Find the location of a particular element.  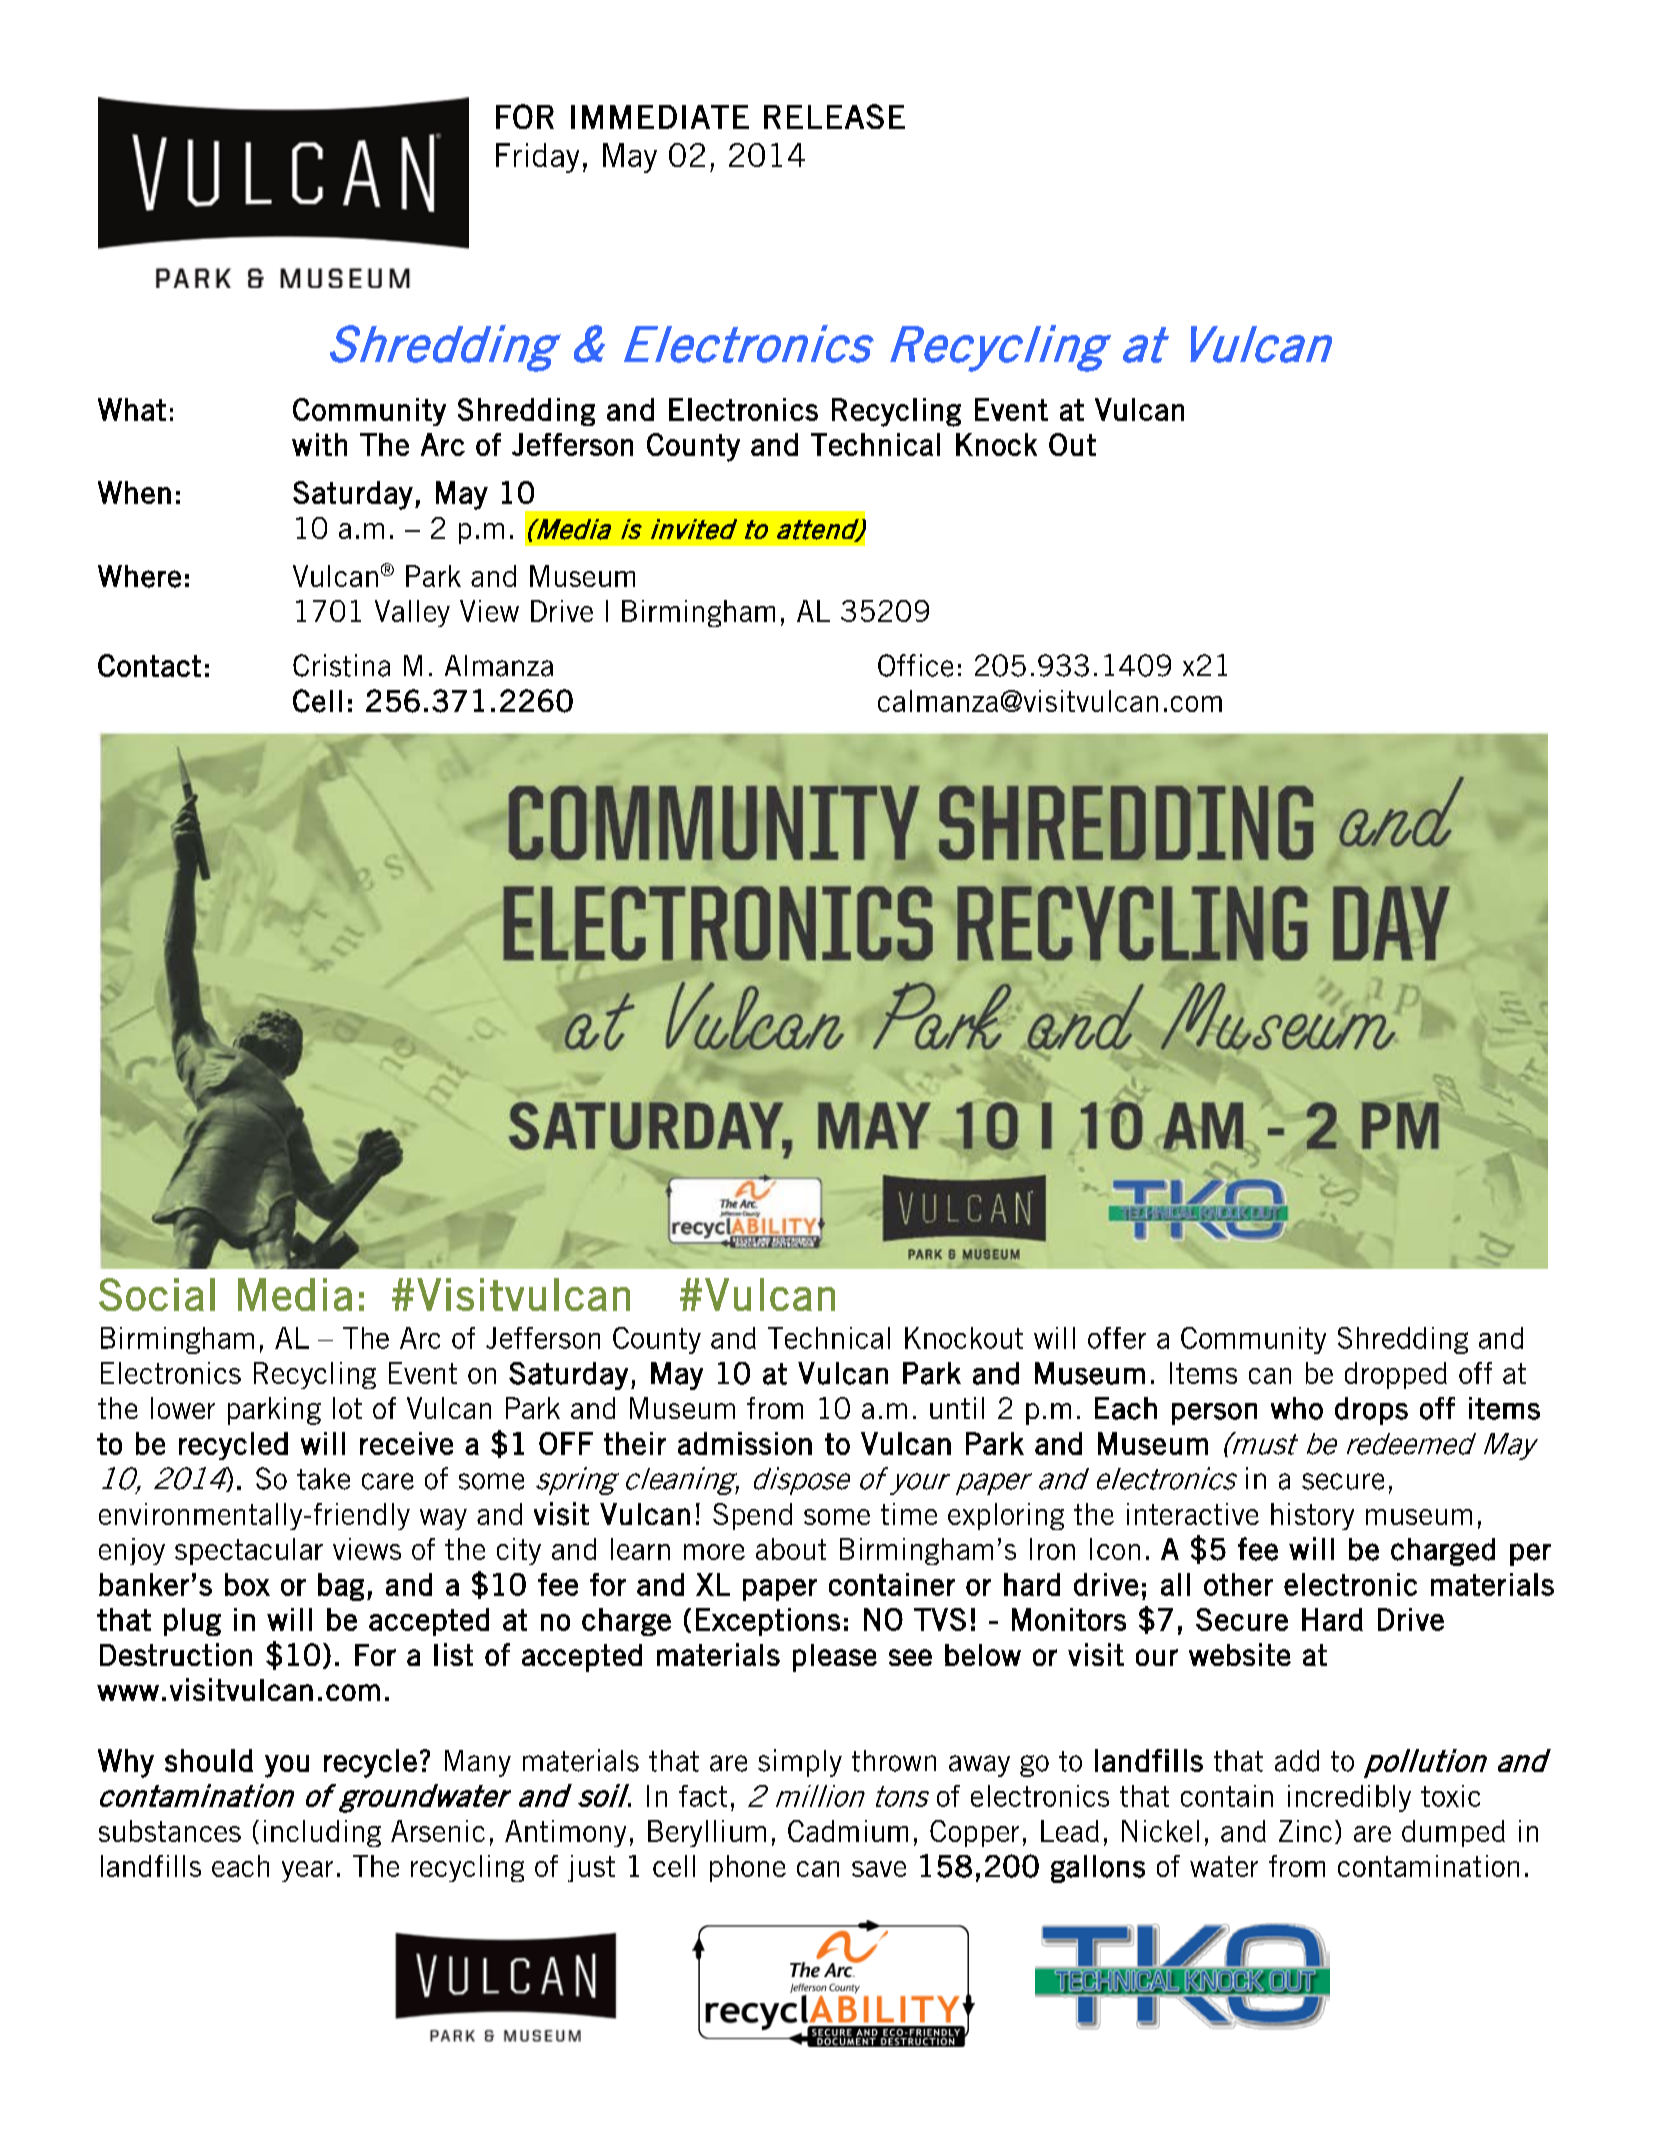

including is located at coordinates (322, 1833).
